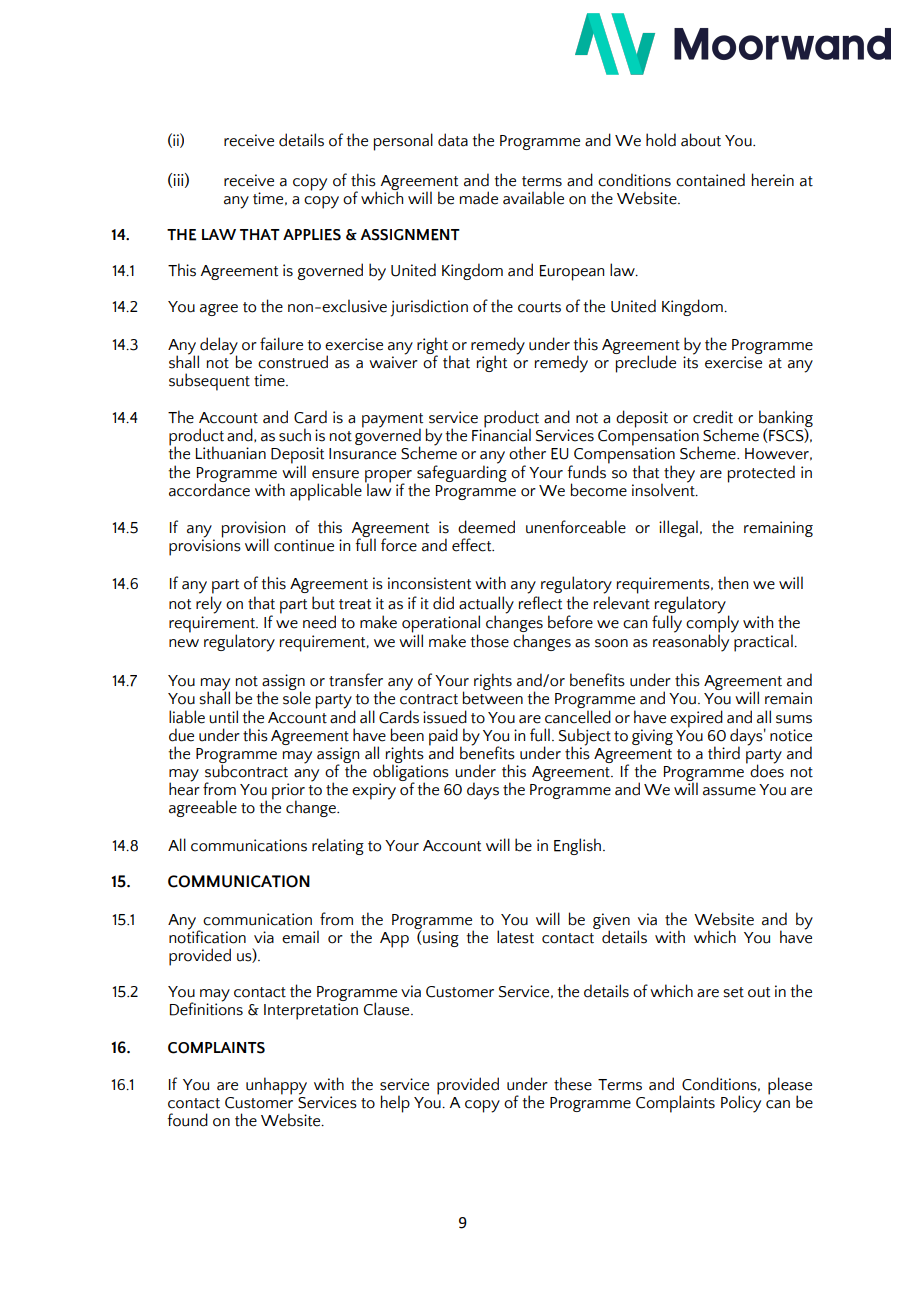 Image resolution: width=924 pixels, height=1308 pixels. What do you see at coordinates (489, 641) in the document?
I see `those` at bounding box center [489, 641].
